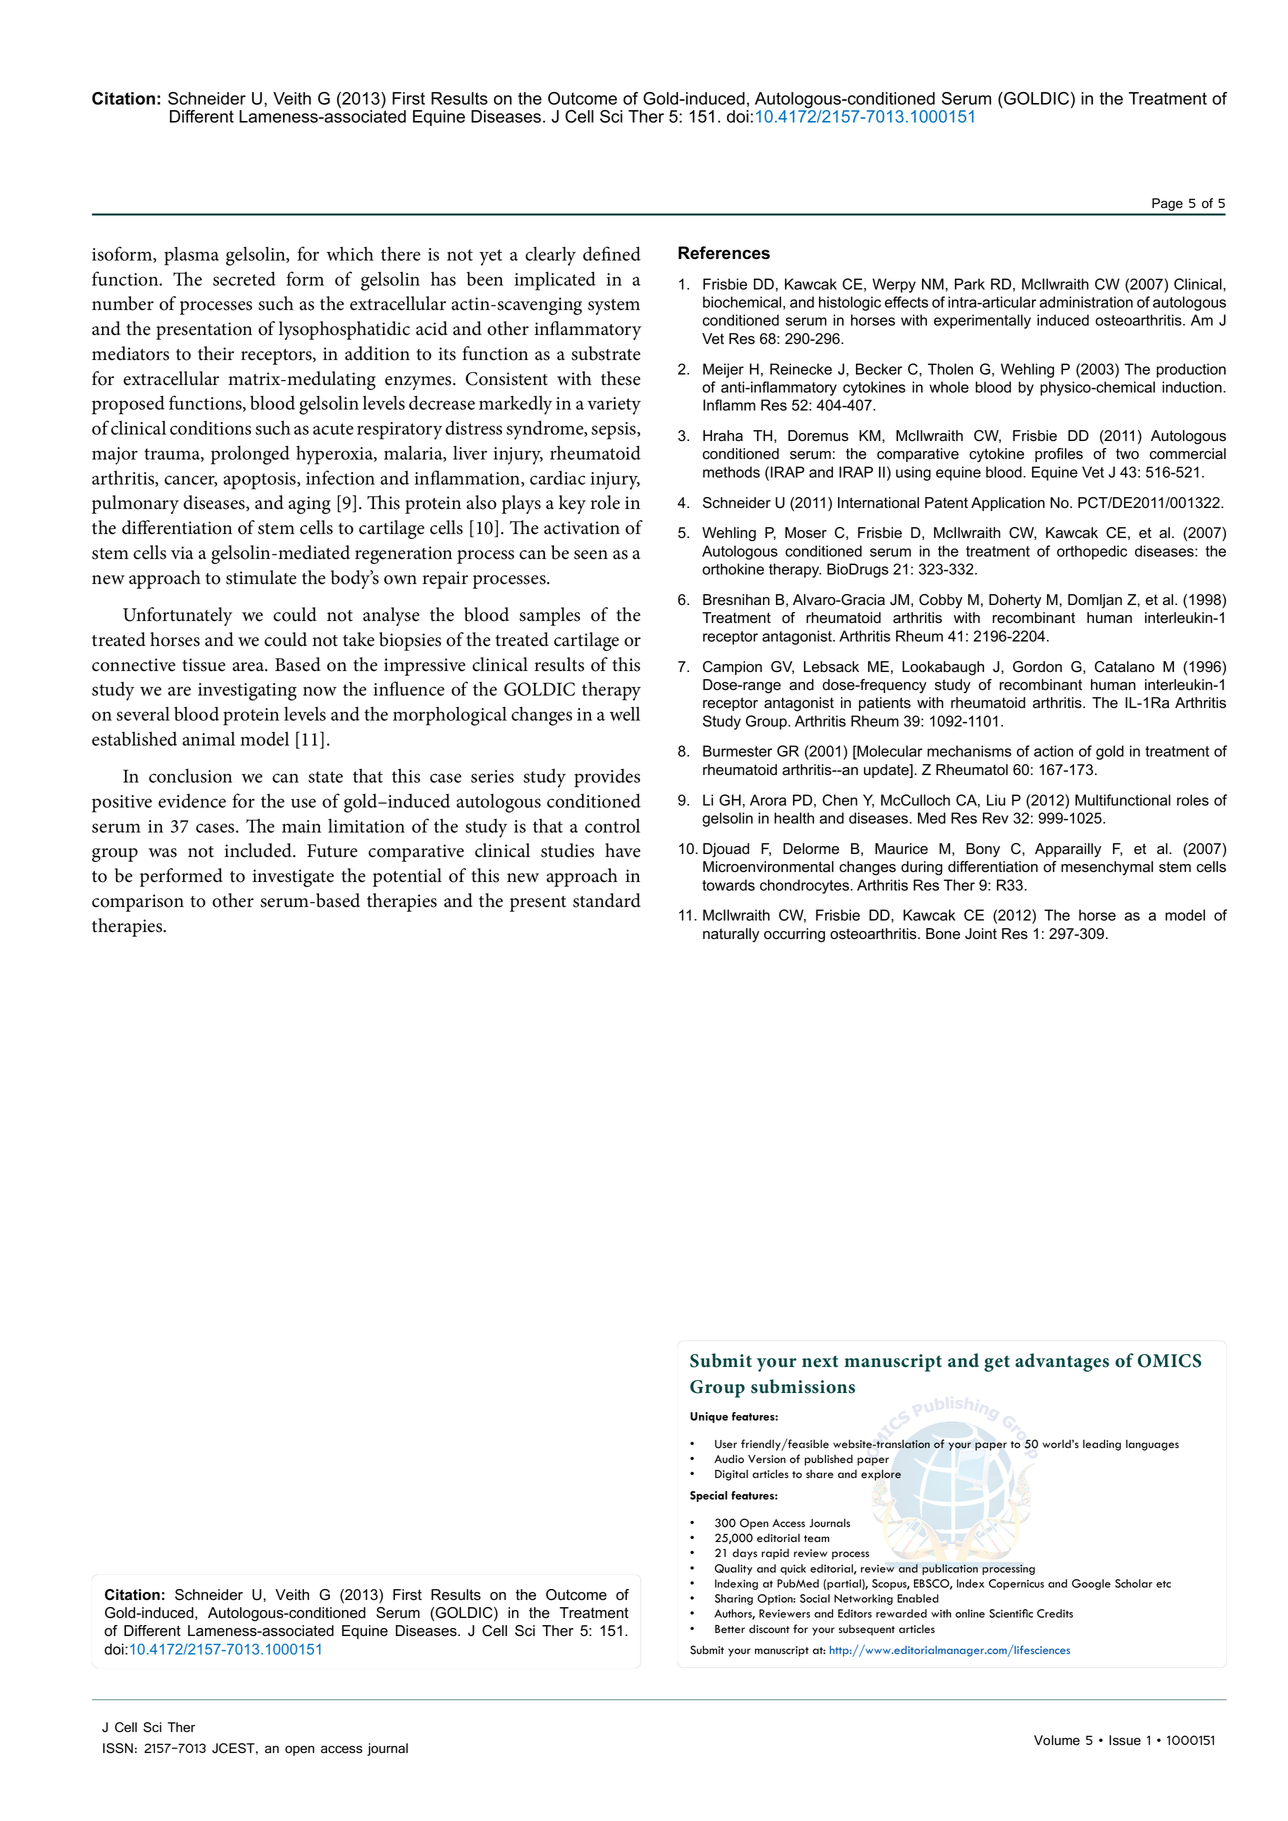  What do you see at coordinates (1053, 751) in the image?
I see `action` at bounding box center [1053, 751].
